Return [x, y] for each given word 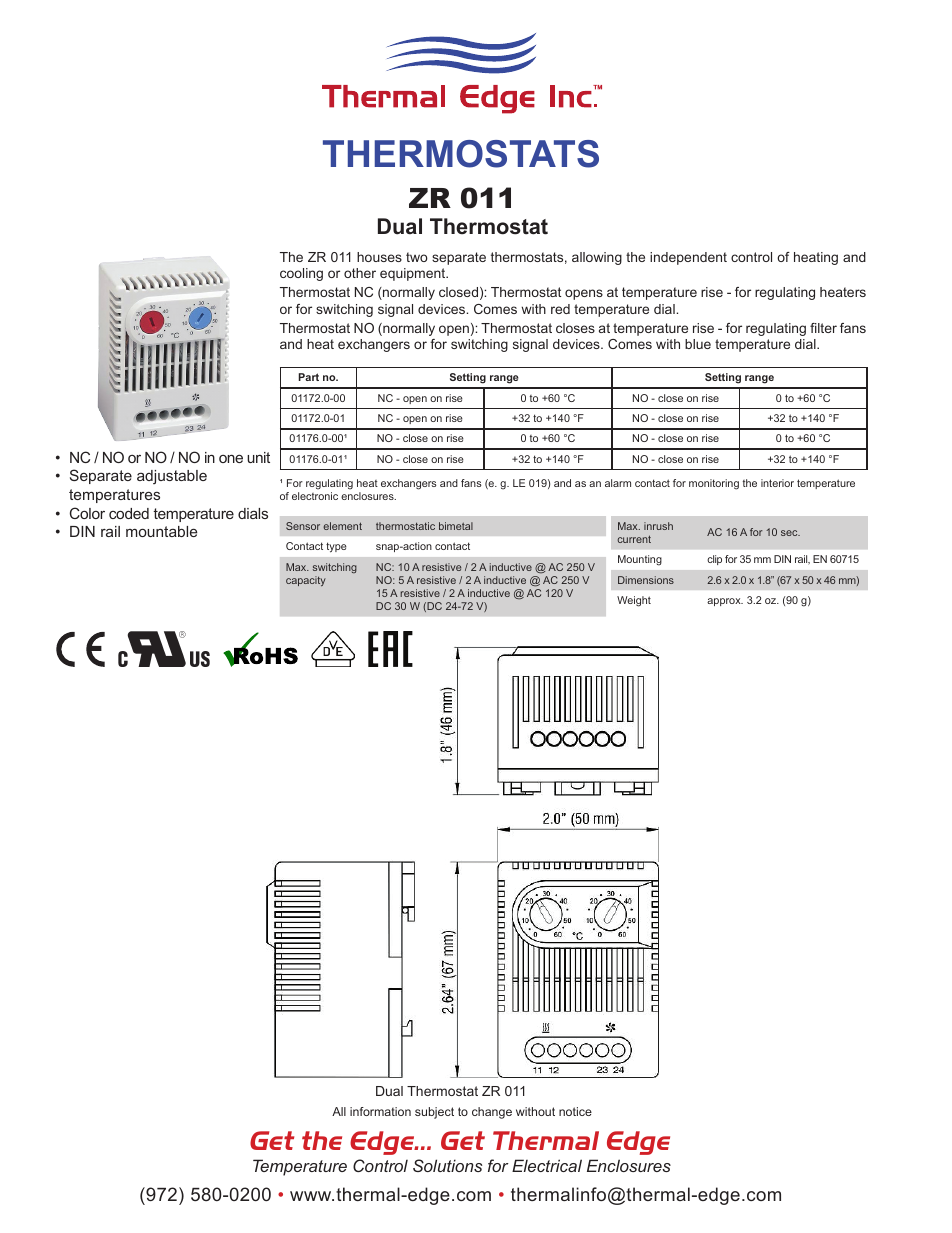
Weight [634, 601]
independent [688, 258]
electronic [315, 496]
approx [725, 602]
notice [575, 1111]
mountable [161, 531]
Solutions [447, 1165]
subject [434, 1113]
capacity [306, 581]
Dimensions [646, 580]
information [380, 1111]
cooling [301, 274]
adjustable [172, 477]
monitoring [714, 484]
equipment [414, 274]
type [336, 547]
